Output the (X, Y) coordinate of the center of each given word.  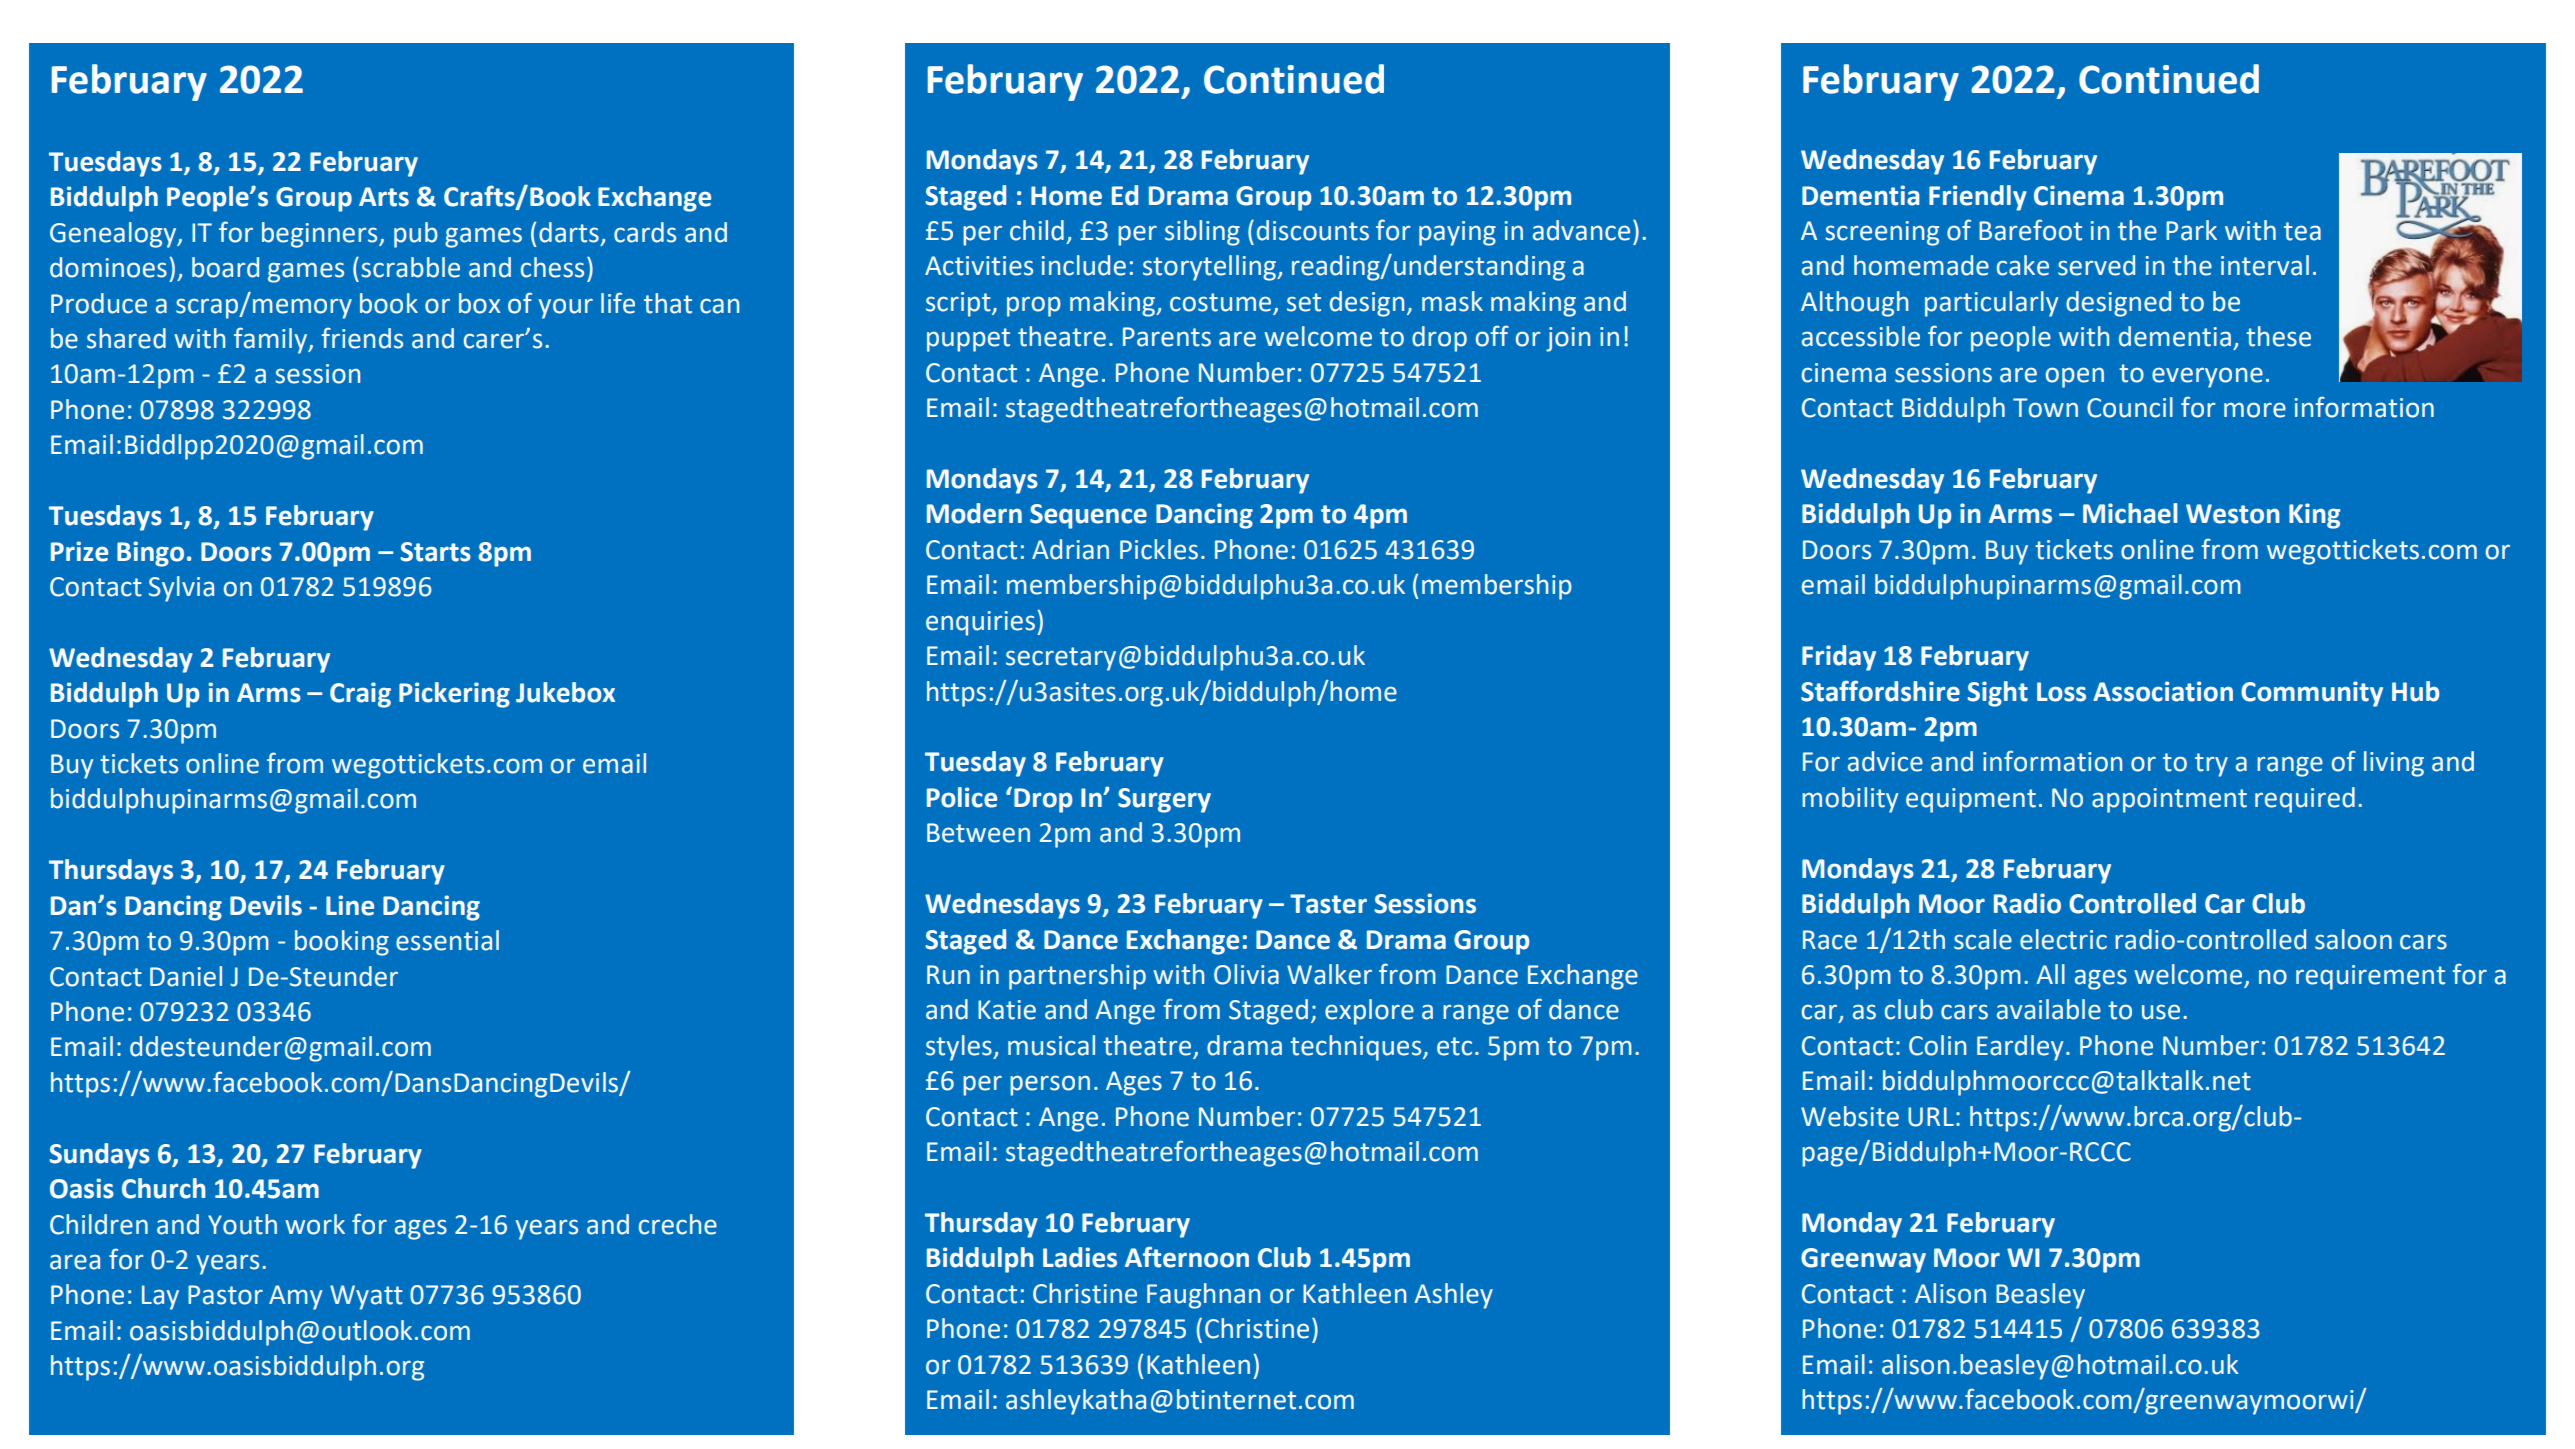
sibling (1202, 233)
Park (2191, 230)
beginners (321, 235)
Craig (360, 695)
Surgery (1164, 800)
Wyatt (366, 1297)
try (2211, 765)
